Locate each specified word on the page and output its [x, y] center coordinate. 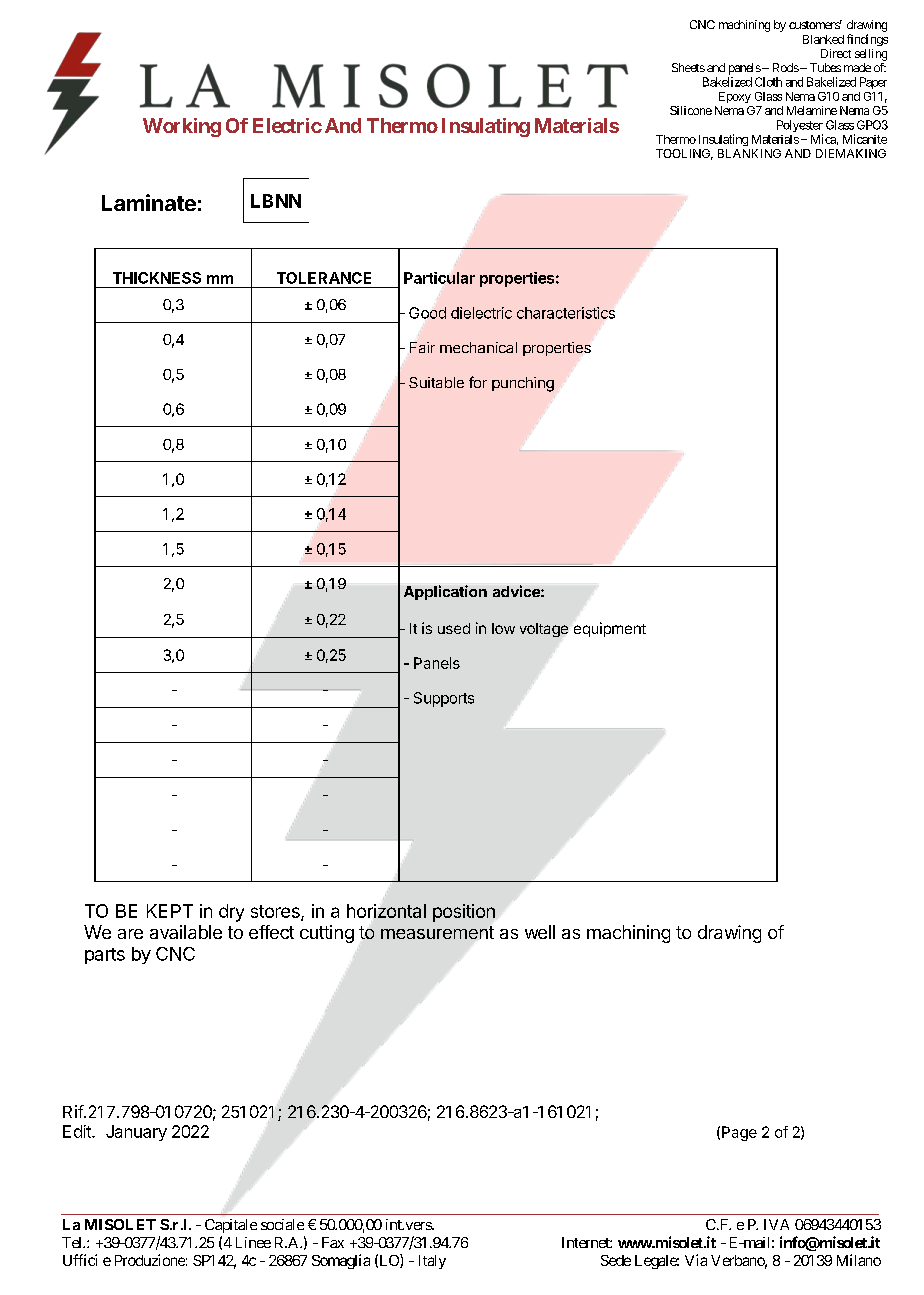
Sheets [688, 67]
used [454, 628]
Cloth [768, 82]
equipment [610, 629]
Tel [73, 1242]
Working [182, 127]
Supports [444, 699]
